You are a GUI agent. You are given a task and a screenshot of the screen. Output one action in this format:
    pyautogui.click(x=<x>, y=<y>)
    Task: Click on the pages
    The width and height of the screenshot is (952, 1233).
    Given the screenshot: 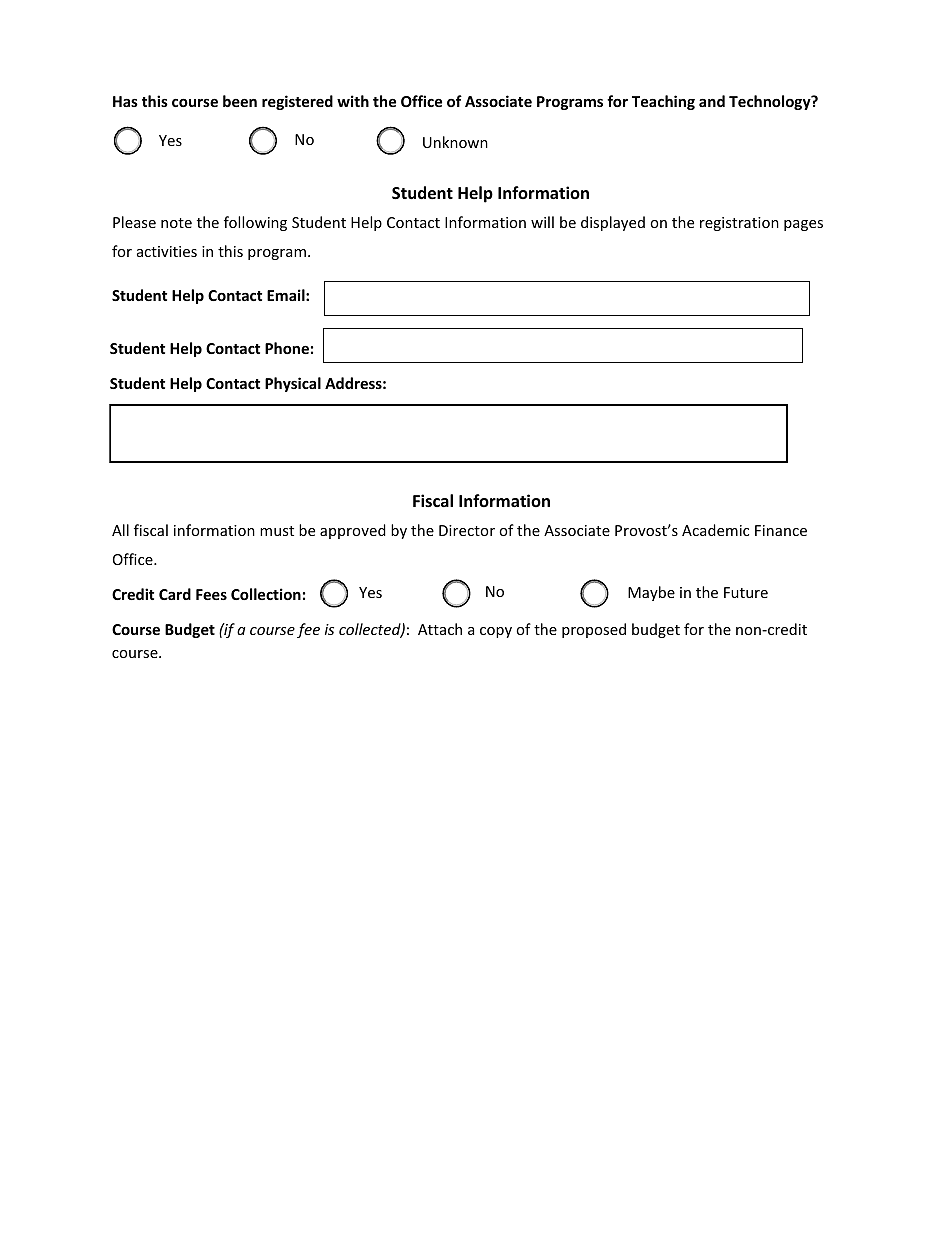 What is the action you would take?
    pyautogui.click(x=803, y=225)
